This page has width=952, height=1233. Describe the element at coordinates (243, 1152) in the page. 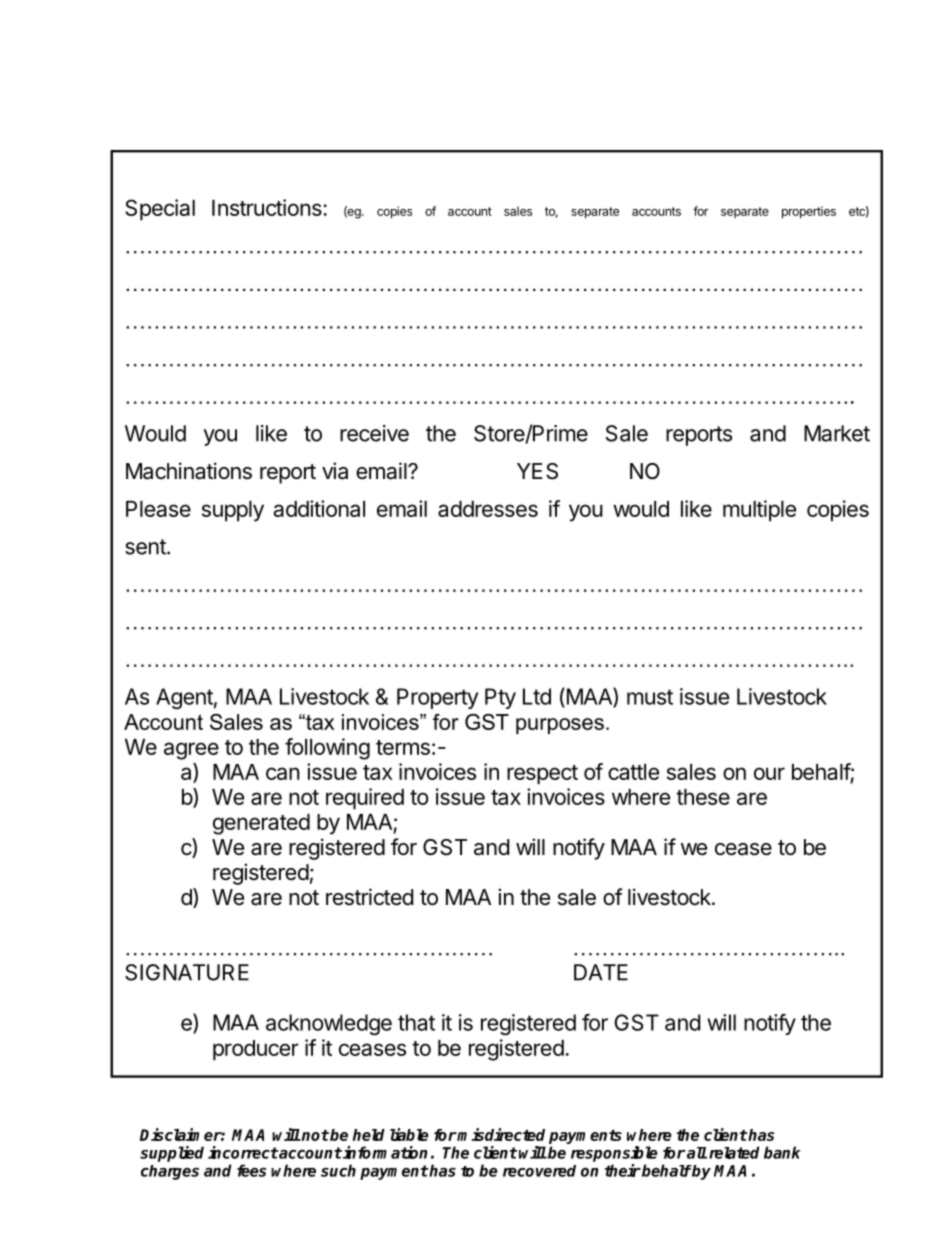

I see `incorrect` at that location.
